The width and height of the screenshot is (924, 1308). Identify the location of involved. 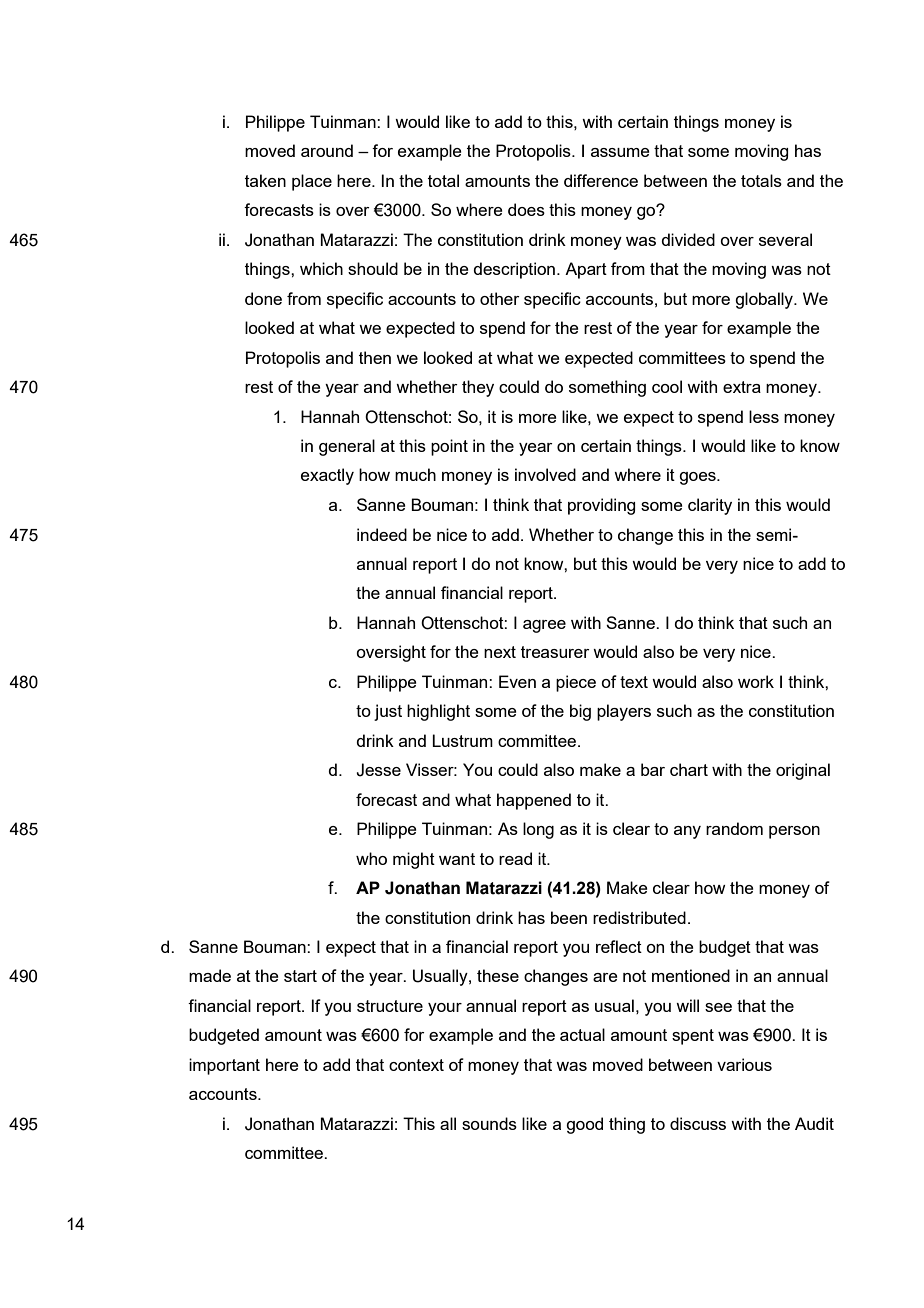
(545, 474).
